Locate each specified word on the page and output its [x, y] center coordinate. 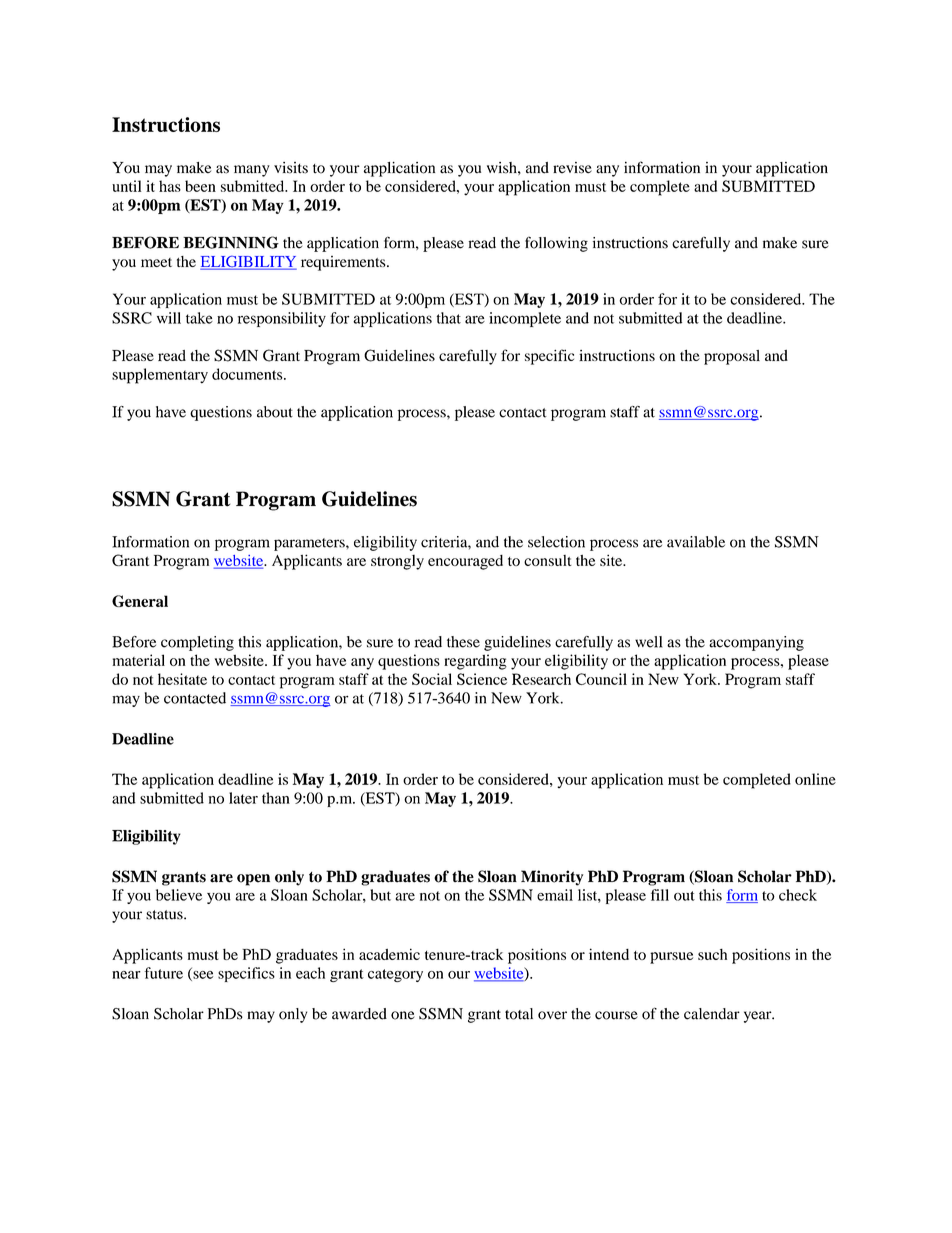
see [202, 976]
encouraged [465, 562]
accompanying [756, 643]
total [519, 1014]
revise [572, 168]
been [200, 186]
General [140, 601]
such [712, 954]
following [556, 244]
